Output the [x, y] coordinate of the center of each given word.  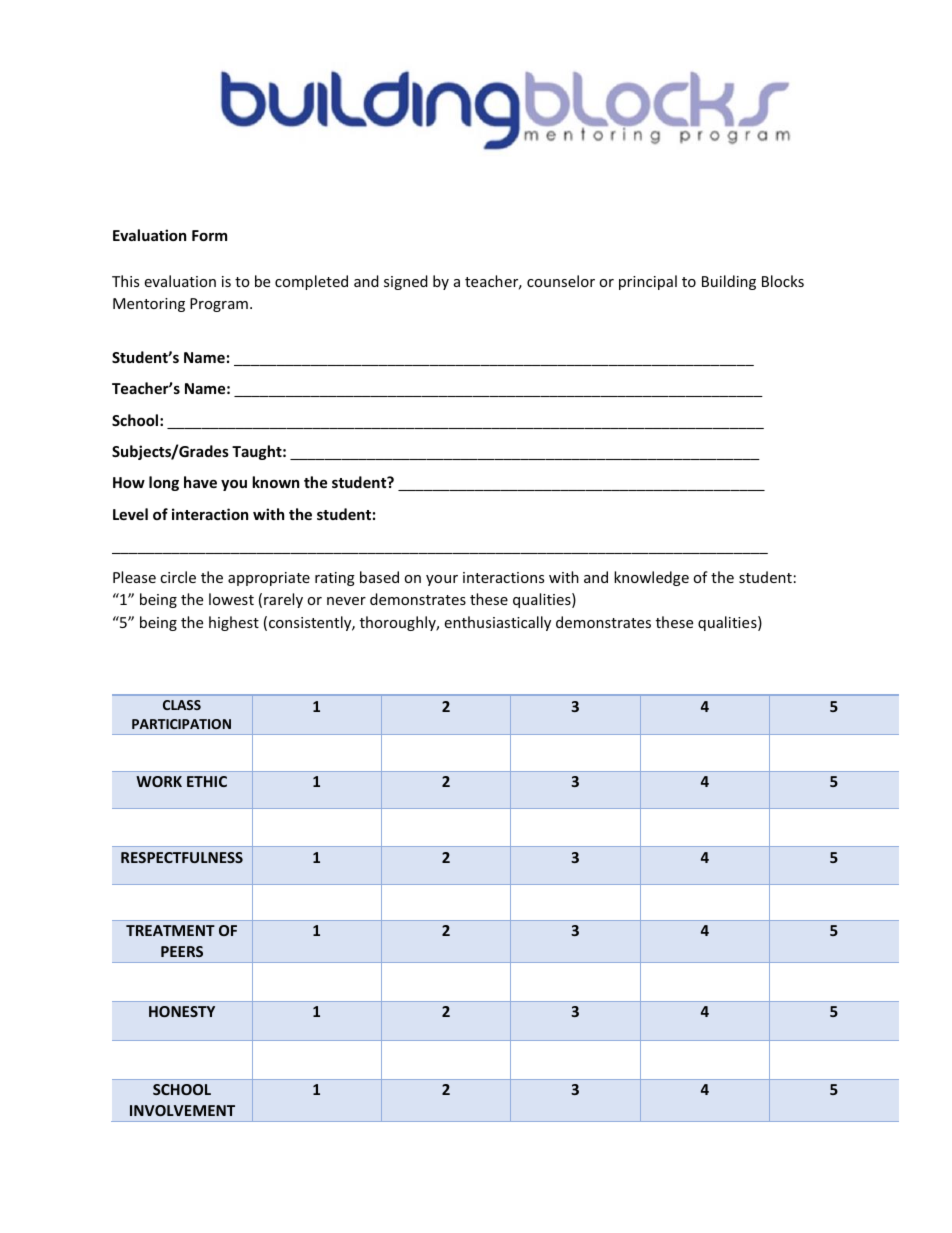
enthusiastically [497, 623]
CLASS [182, 705]
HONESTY [182, 1011]
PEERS [182, 951]
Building [729, 282]
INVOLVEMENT [182, 1110]
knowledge [651, 578]
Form [209, 235]
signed [406, 282]
